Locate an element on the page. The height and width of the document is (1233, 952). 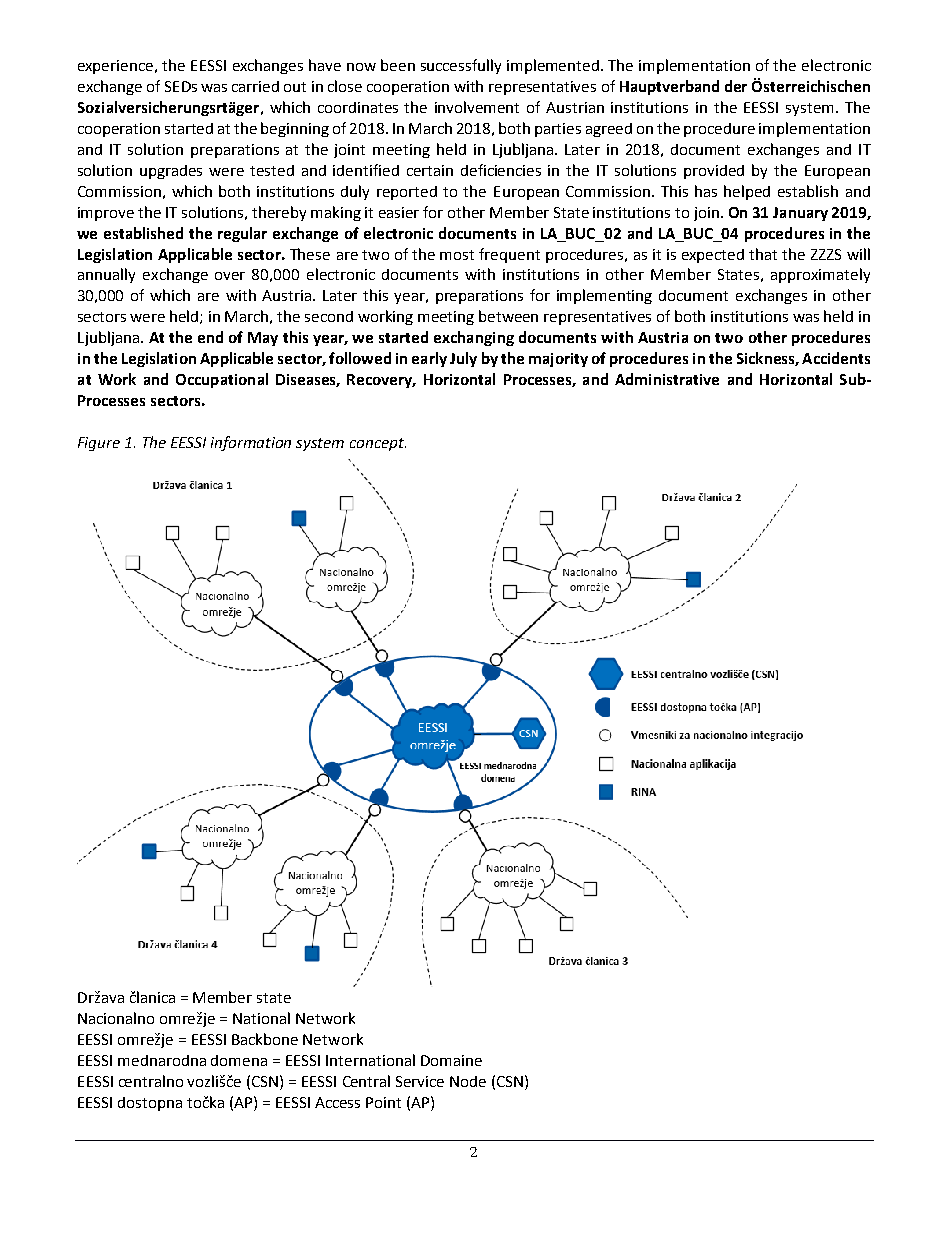
involvement is located at coordinates (477, 107).
